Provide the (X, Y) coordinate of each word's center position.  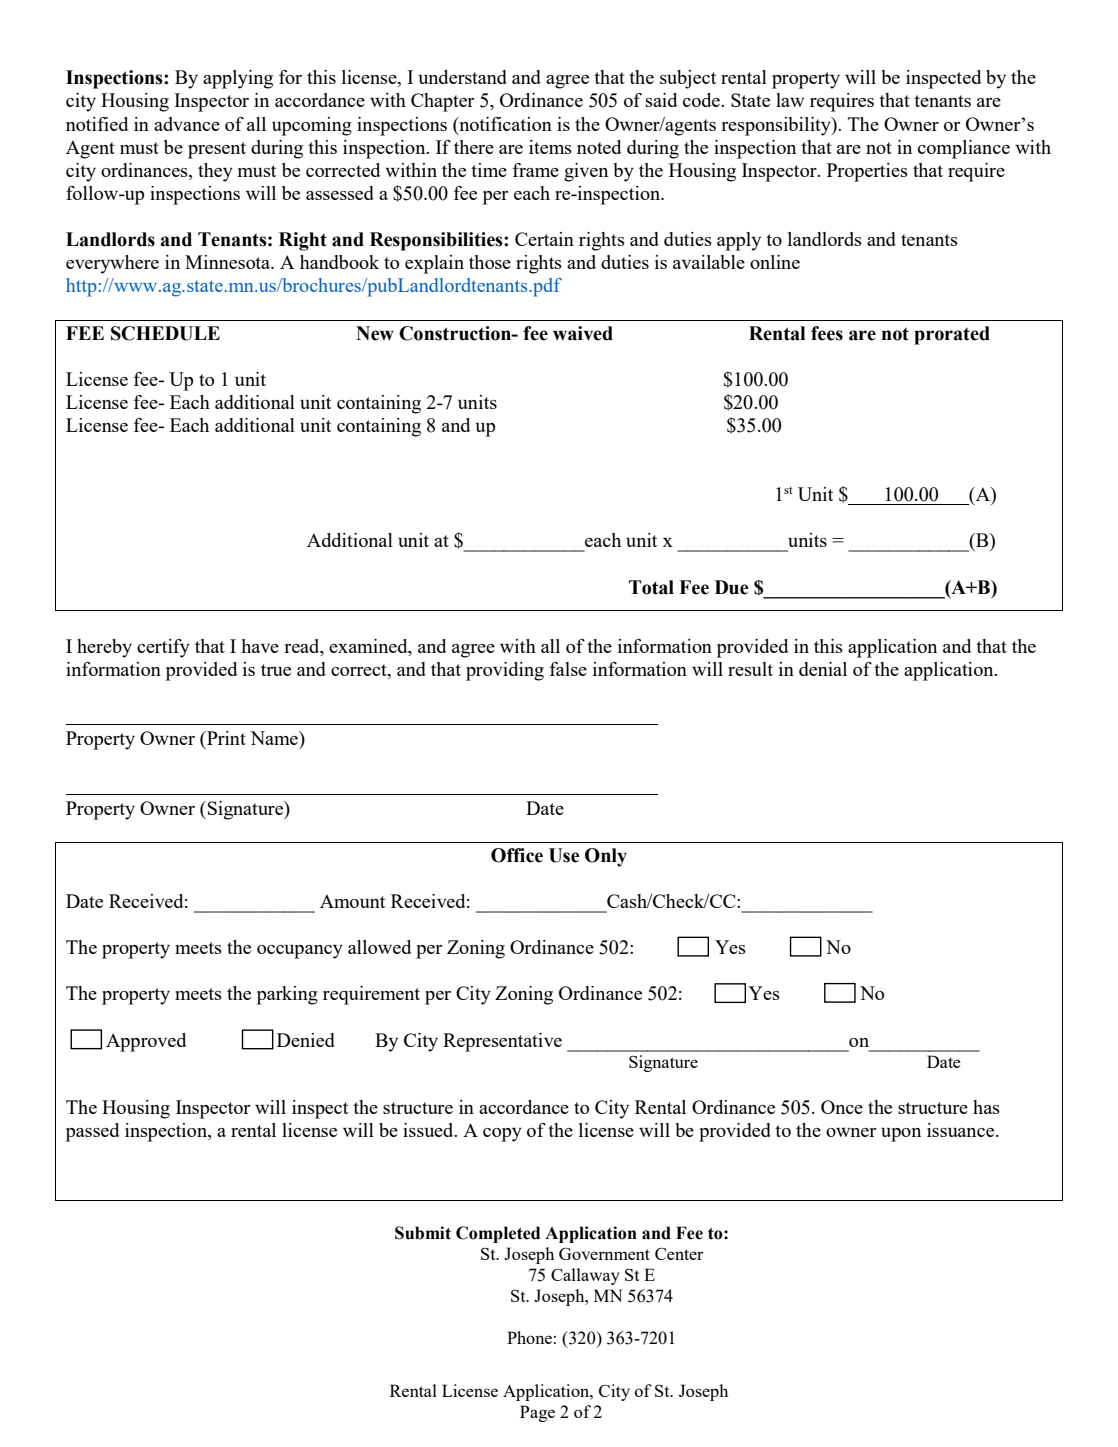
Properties (867, 172)
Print (225, 738)
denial (823, 669)
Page (537, 1413)
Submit (423, 1233)
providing (505, 671)
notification (504, 124)
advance (187, 124)
